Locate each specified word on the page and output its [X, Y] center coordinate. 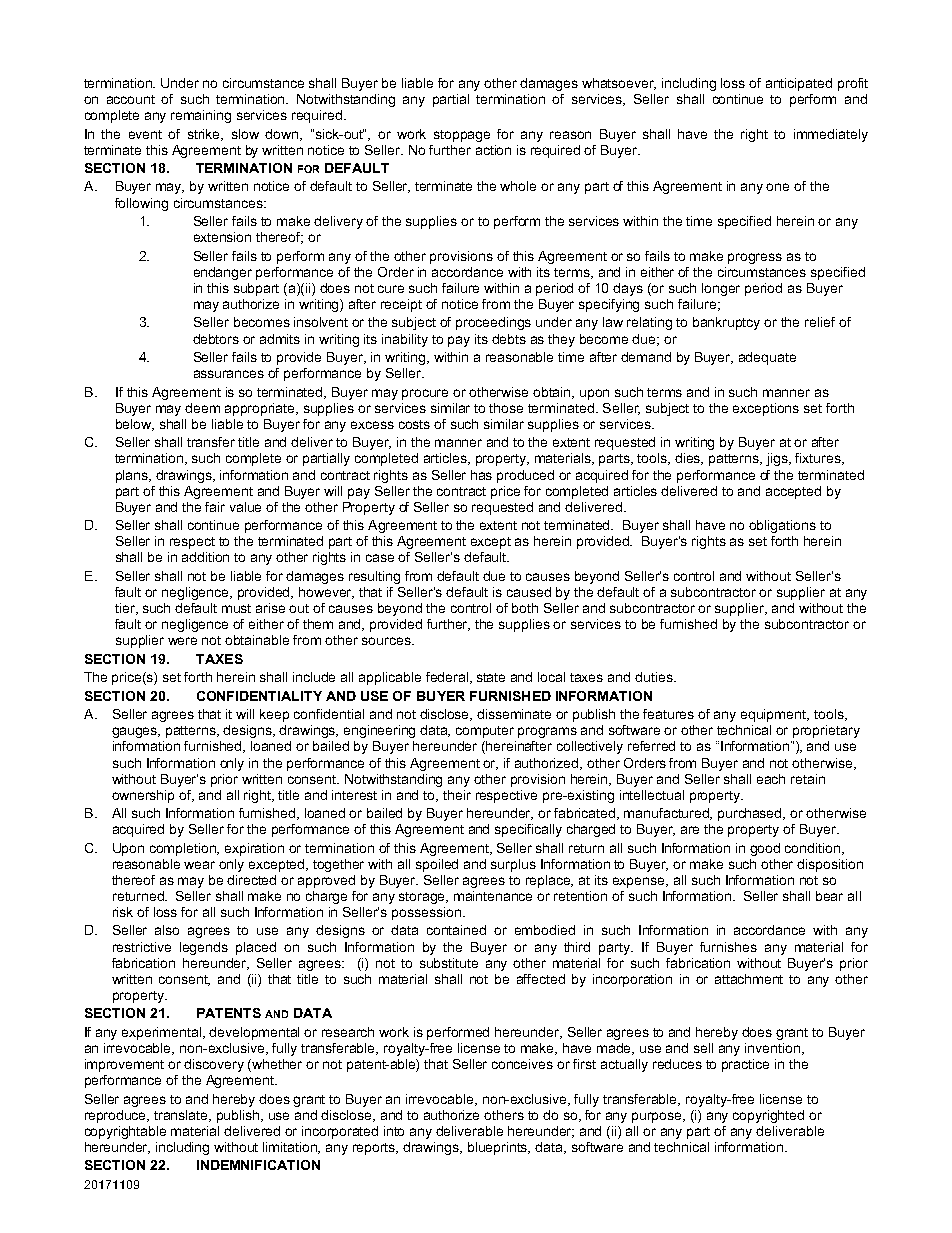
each [771, 779]
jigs [778, 459]
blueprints [499, 1148]
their [457, 795]
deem [202, 408]
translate [182, 1116]
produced [525, 476]
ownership [143, 796]
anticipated [799, 84]
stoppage [462, 136]
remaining [201, 116]
